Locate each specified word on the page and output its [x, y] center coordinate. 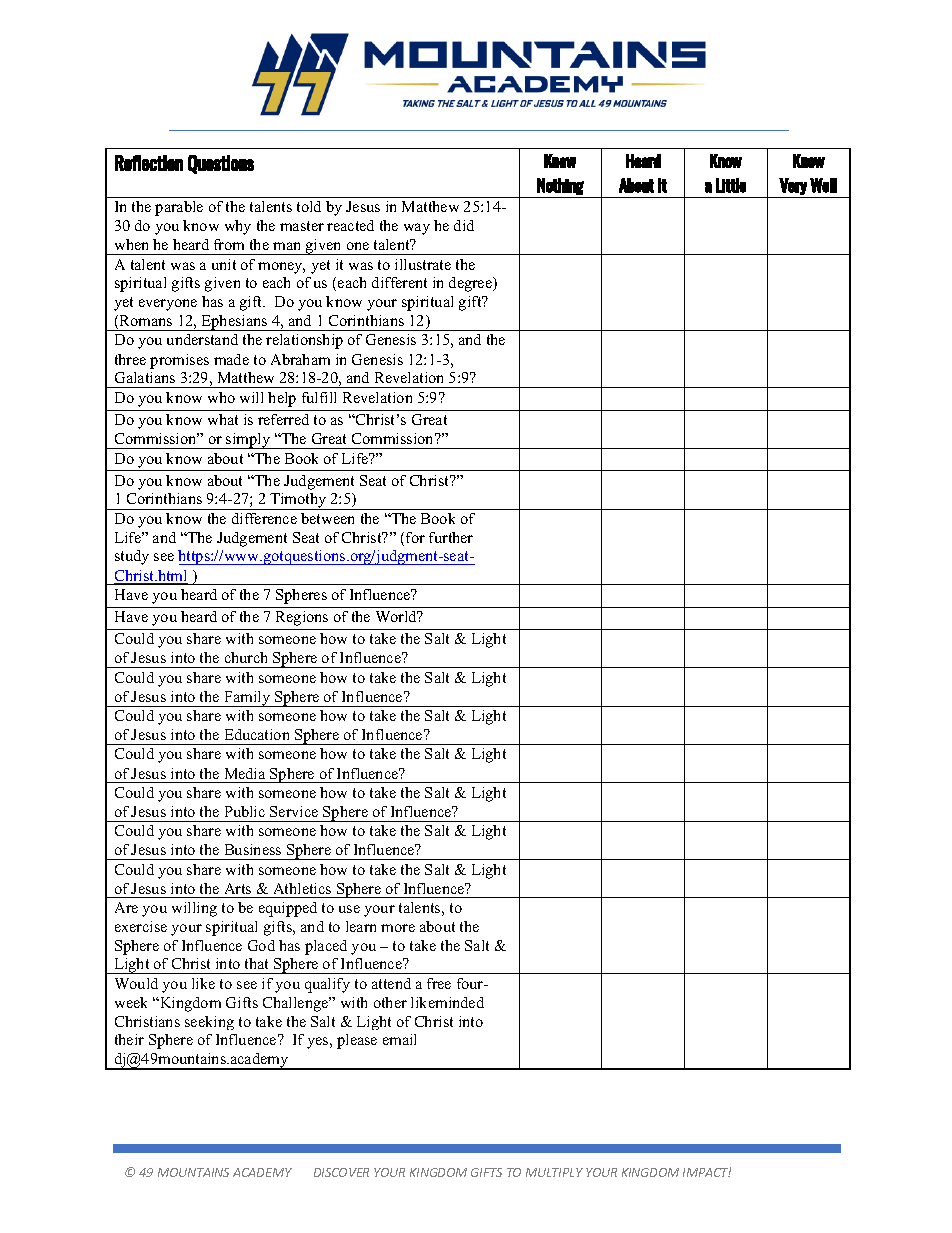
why [238, 227]
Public [245, 811]
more [398, 928]
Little [731, 185]
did [464, 225]
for [415, 537]
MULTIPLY [554, 1172]
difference [264, 518]
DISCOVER [341, 1172]
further [451, 537]
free [439, 983]
